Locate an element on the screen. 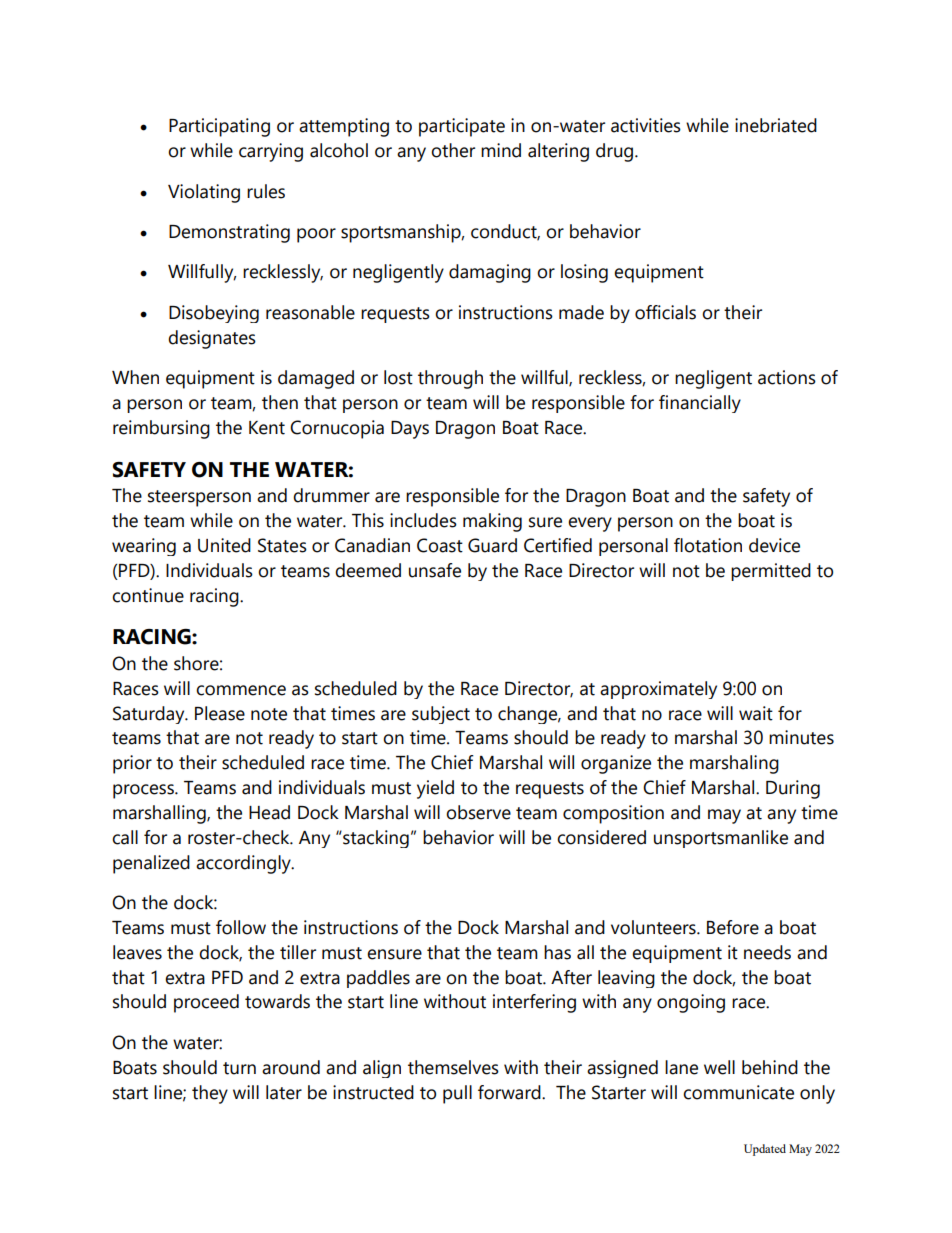 This screenshot has height=1233, width=952. Participating is located at coordinates (219, 127).
